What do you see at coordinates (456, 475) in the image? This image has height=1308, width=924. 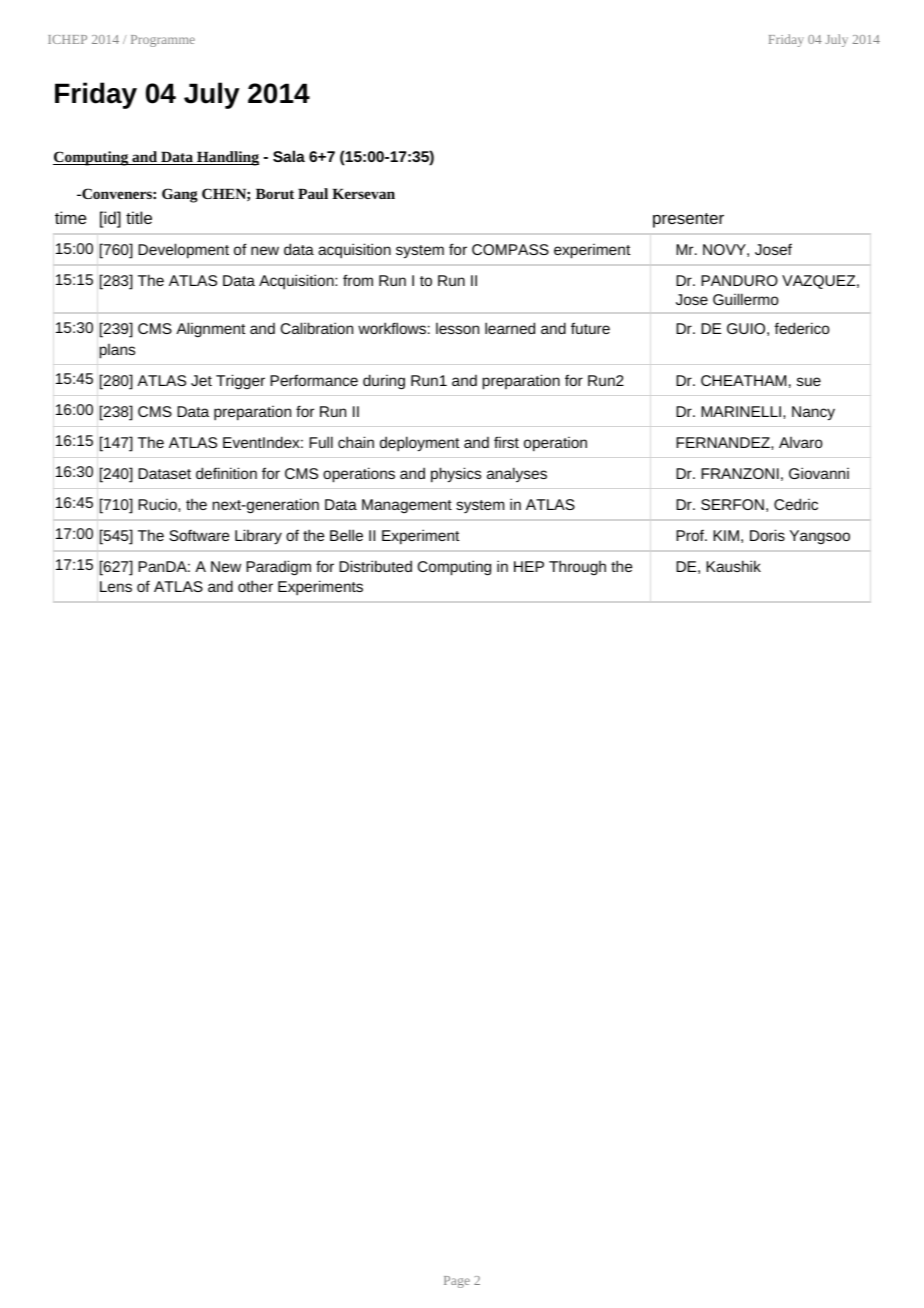 I see `physics` at bounding box center [456, 475].
